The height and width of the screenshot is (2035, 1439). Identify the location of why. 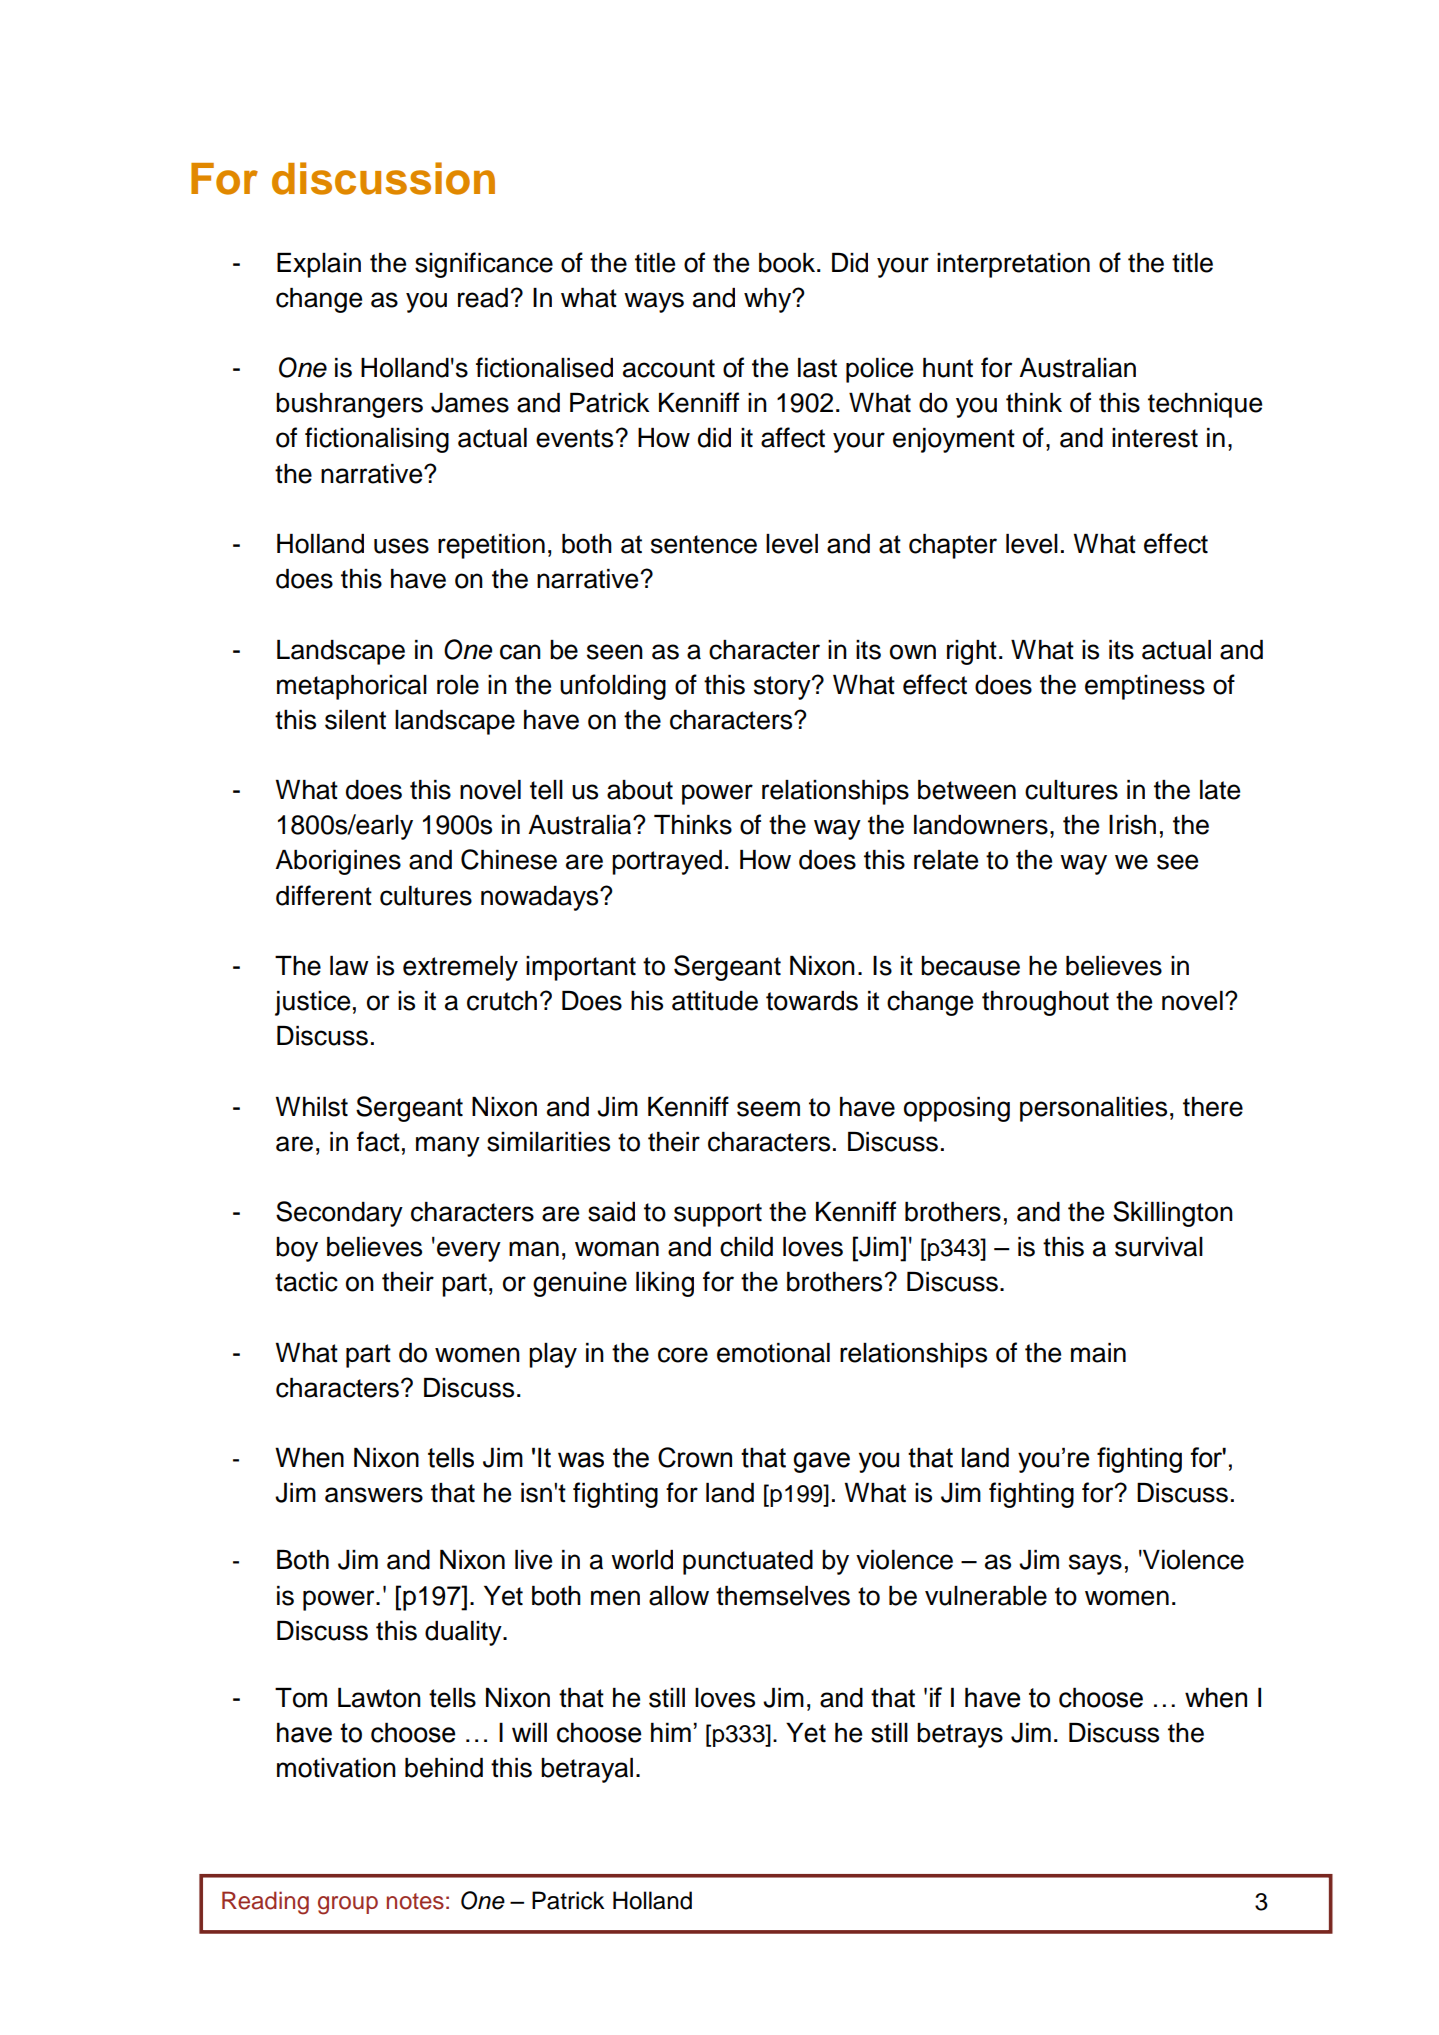
(769, 300).
